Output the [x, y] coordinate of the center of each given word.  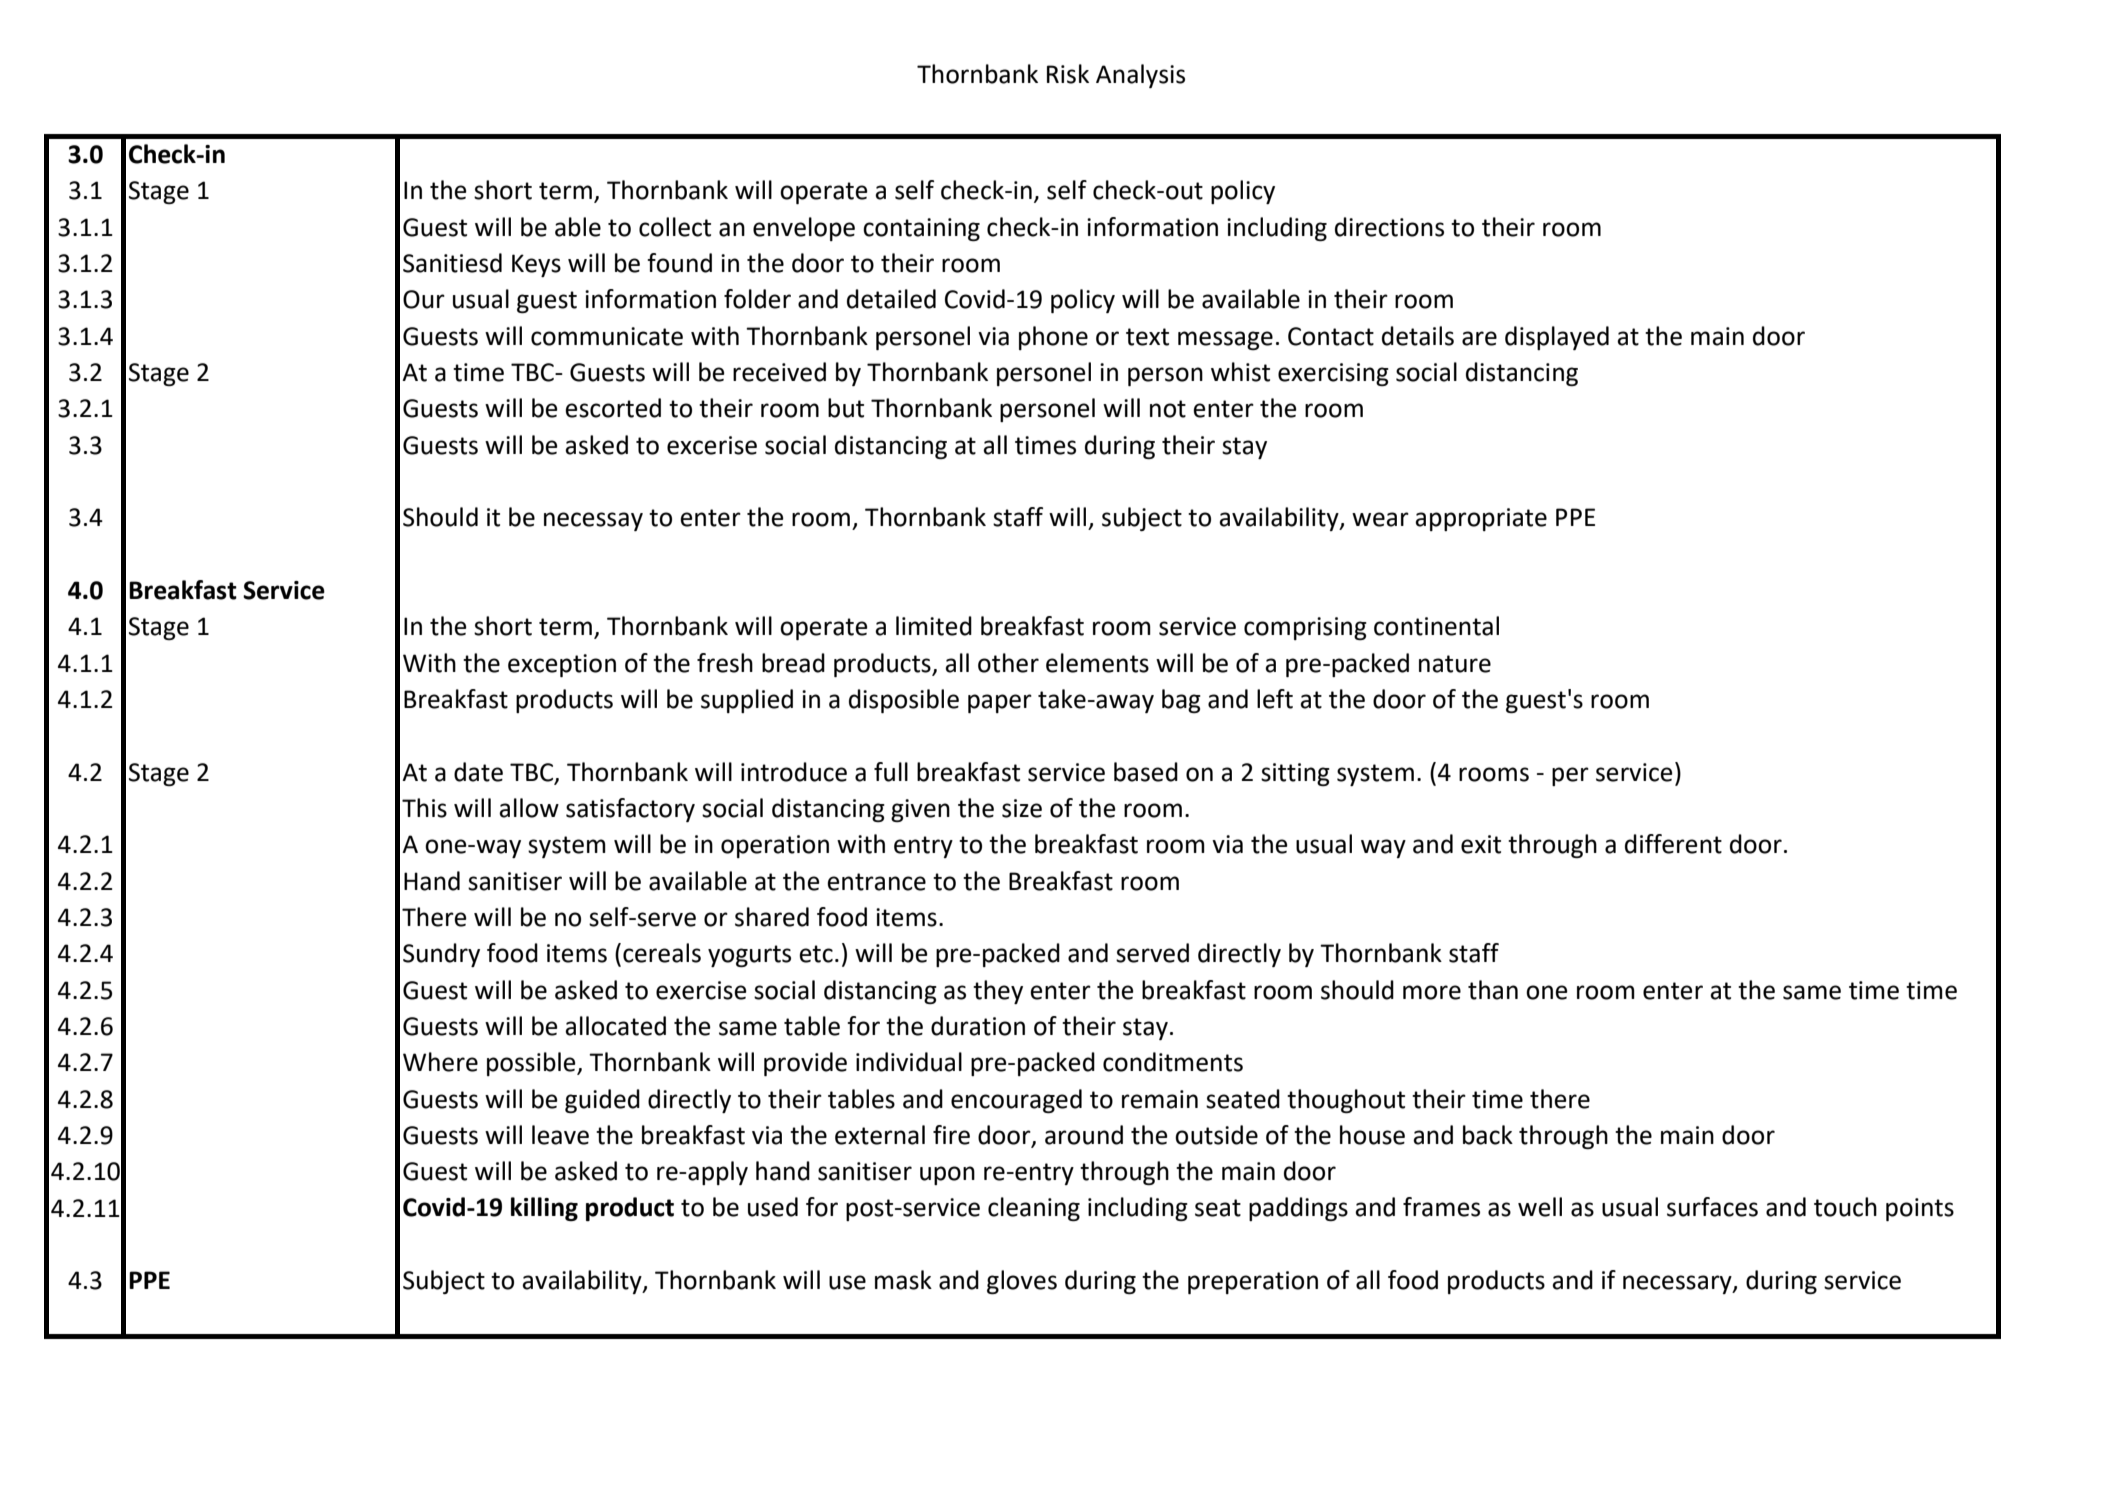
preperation [1253, 1282]
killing [544, 1209]
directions [1389, 227]
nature [1455, 664]
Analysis [1140, 76]
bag [1181, 701]
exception [562, 665]
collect [675, 227]
